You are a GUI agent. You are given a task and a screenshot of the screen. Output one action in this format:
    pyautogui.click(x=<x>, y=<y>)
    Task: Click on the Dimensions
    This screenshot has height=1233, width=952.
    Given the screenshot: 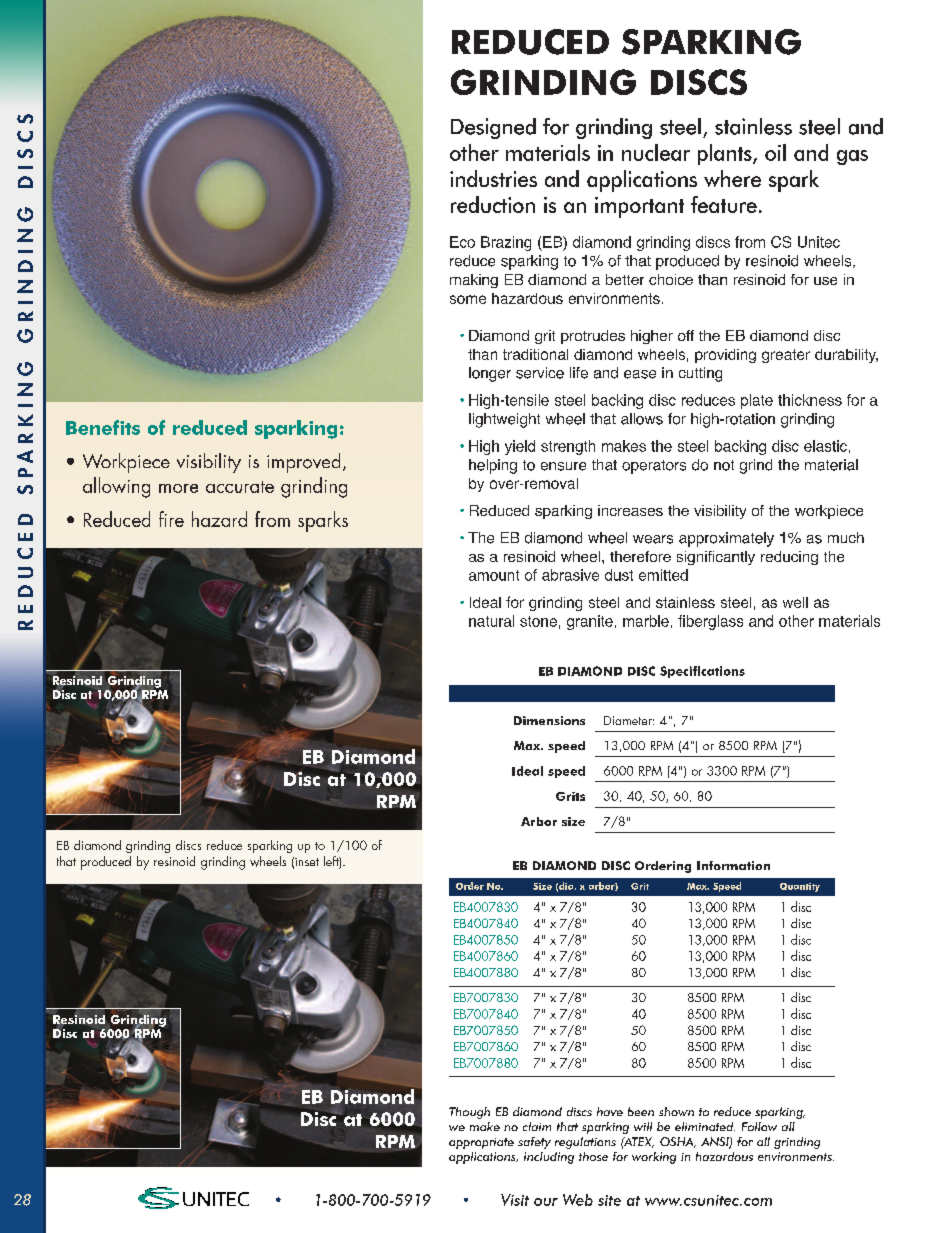 What is the action you would take?
    pyautogui.click(x=549, y=720)
